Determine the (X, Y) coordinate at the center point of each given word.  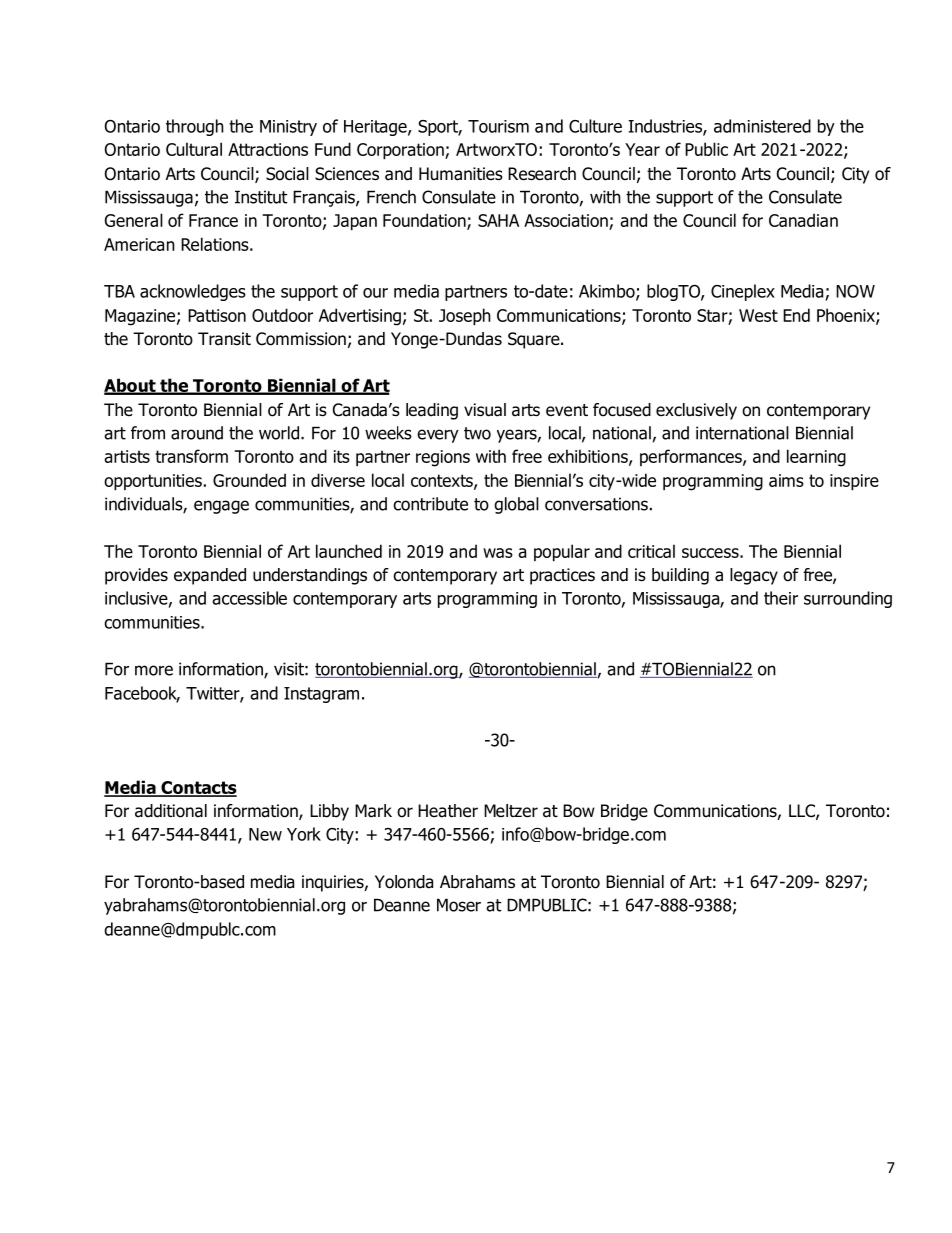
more (154, 670)
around (197, 433)
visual (485, 410)
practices (562, 576)
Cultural (194, 149)
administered (762, 126)
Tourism (498, 126)
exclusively (696, 411)
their (781, 598)
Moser (459, 905)
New (265, 834)
